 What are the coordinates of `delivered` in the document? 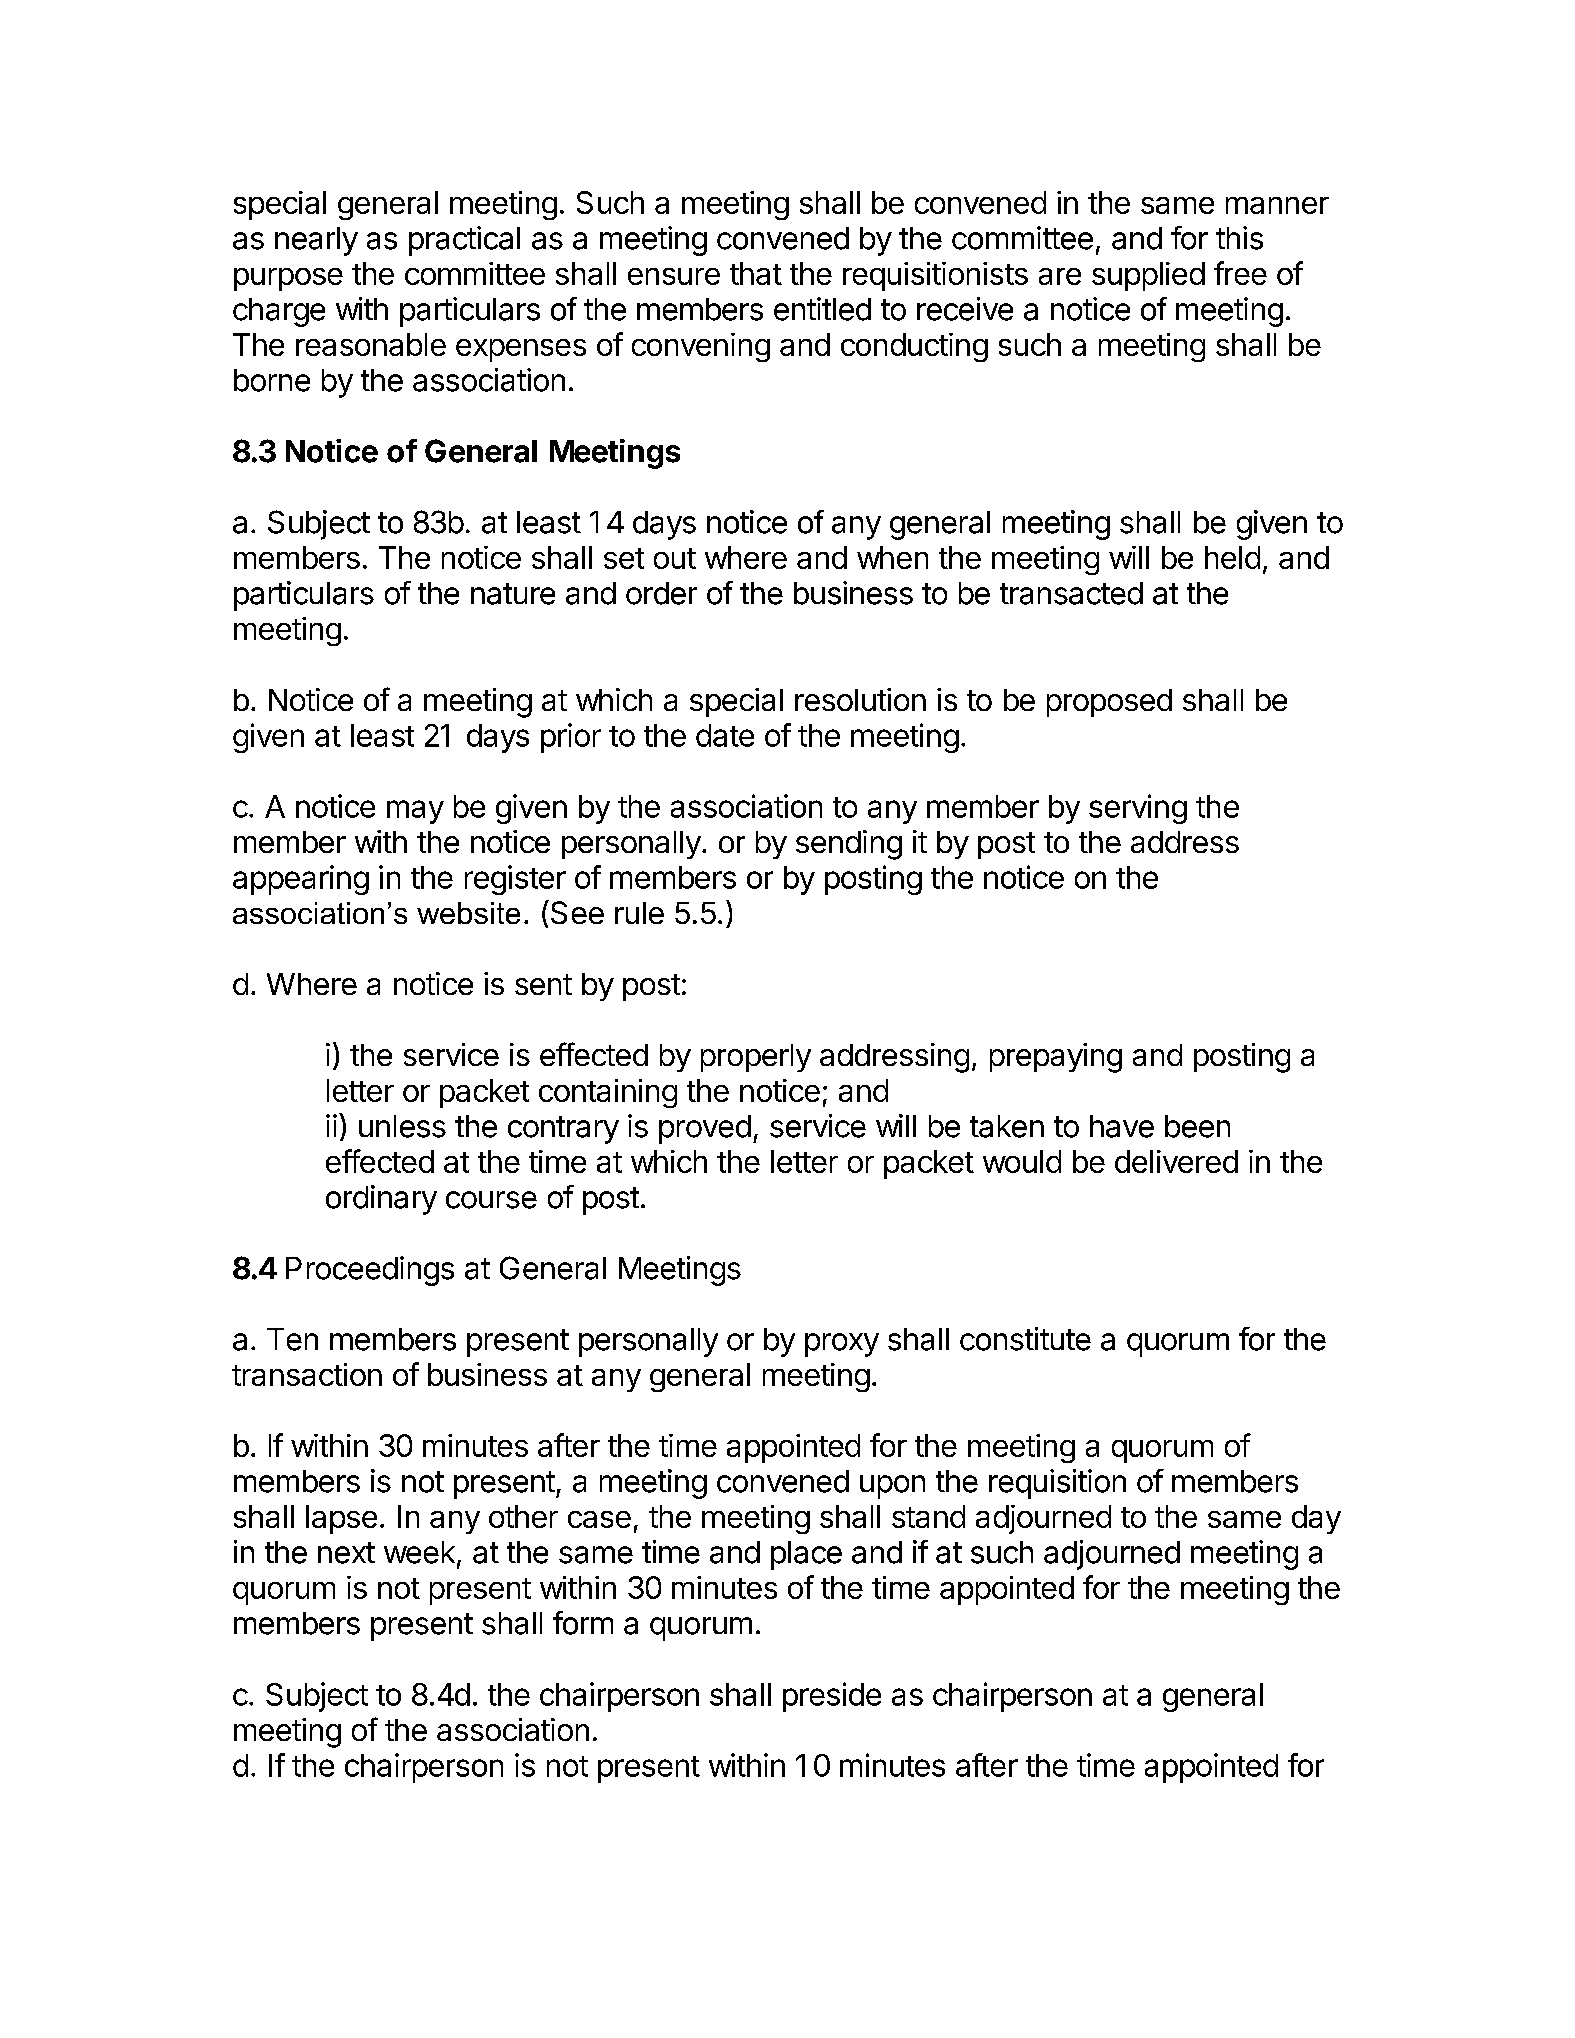 It's located at (1176, 1161).
